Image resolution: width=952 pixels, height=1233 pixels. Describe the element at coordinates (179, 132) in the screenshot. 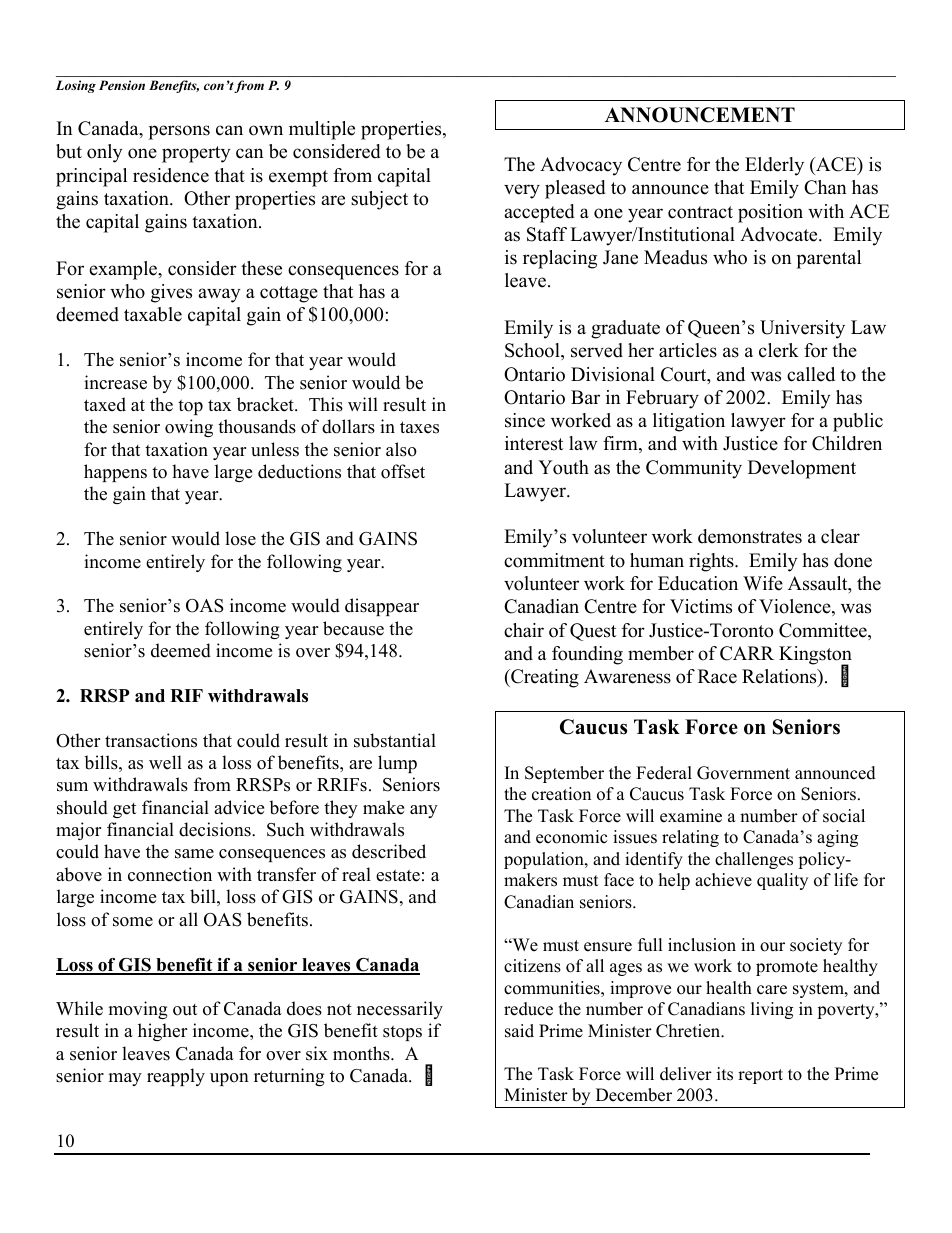

I see `persons` at that location.
